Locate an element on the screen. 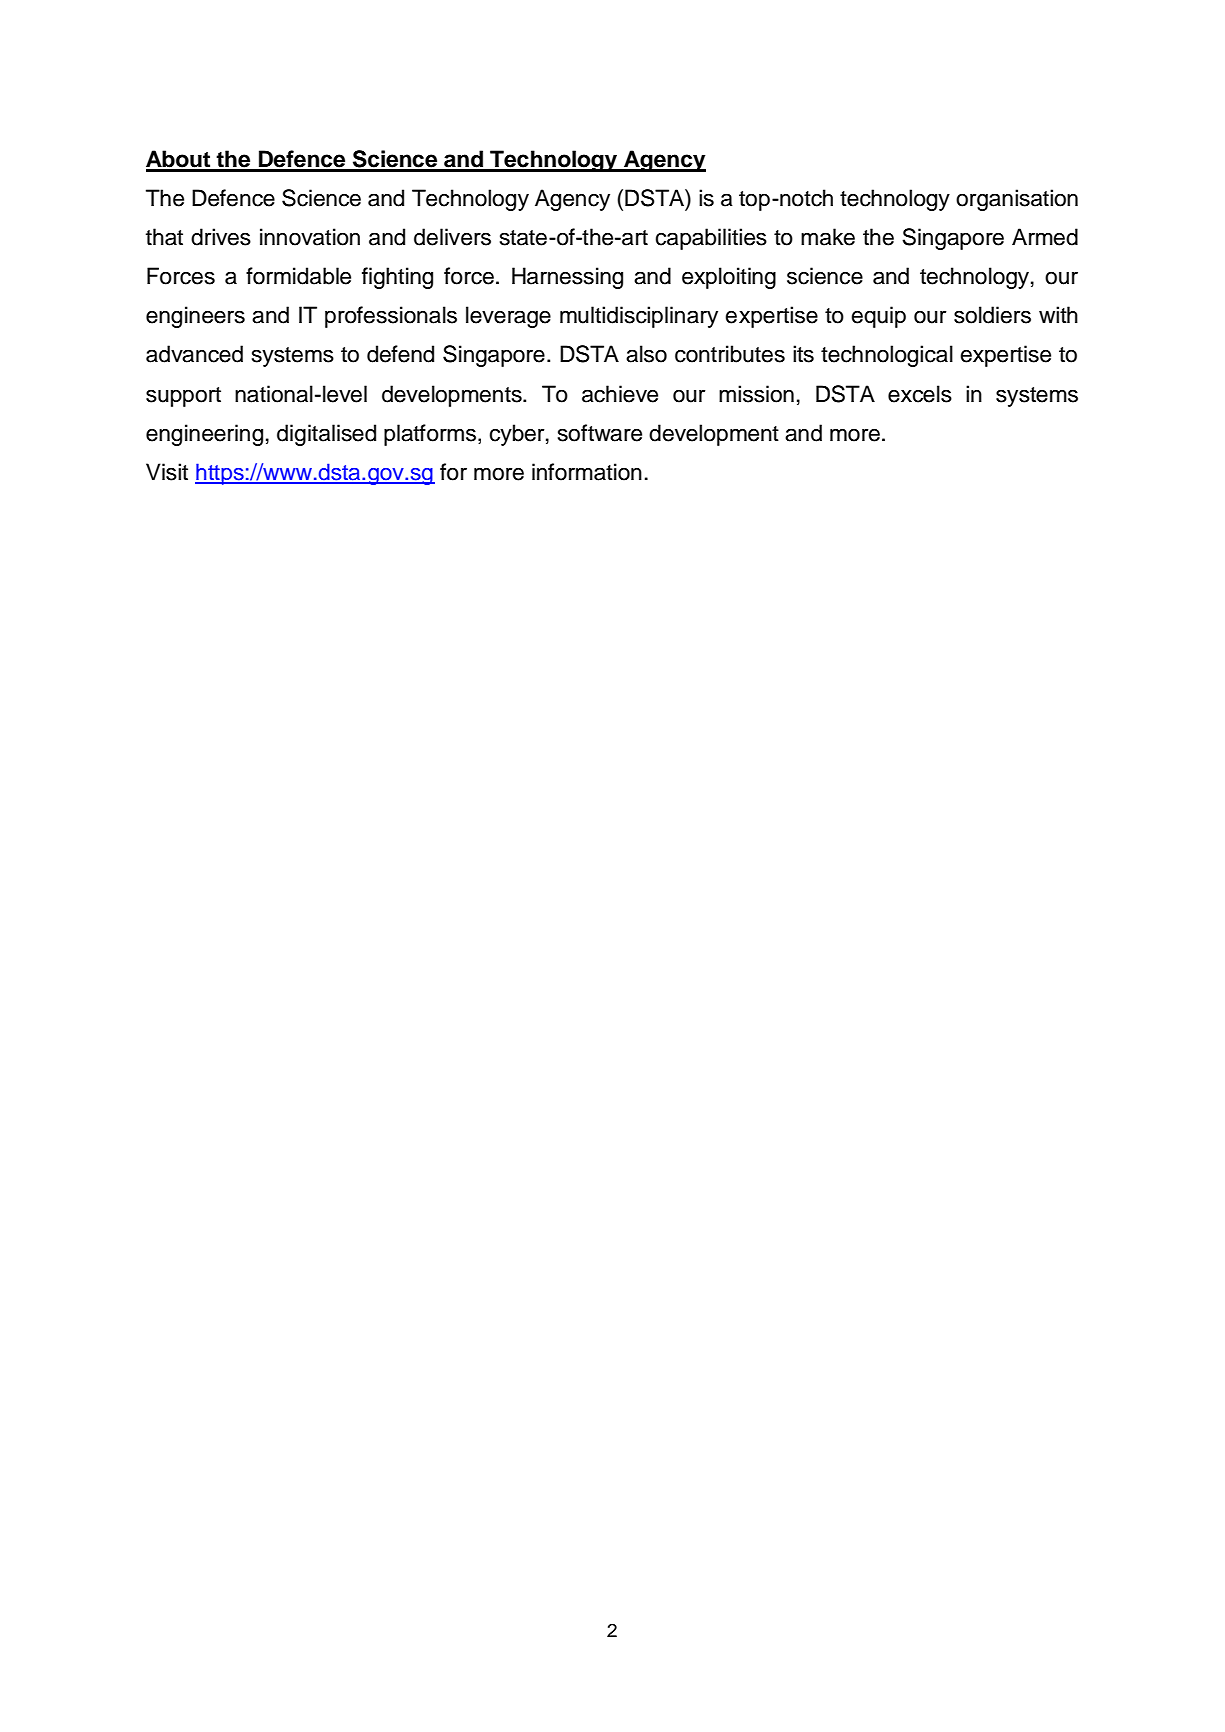  innovation is located at coordinates (310, 237).
